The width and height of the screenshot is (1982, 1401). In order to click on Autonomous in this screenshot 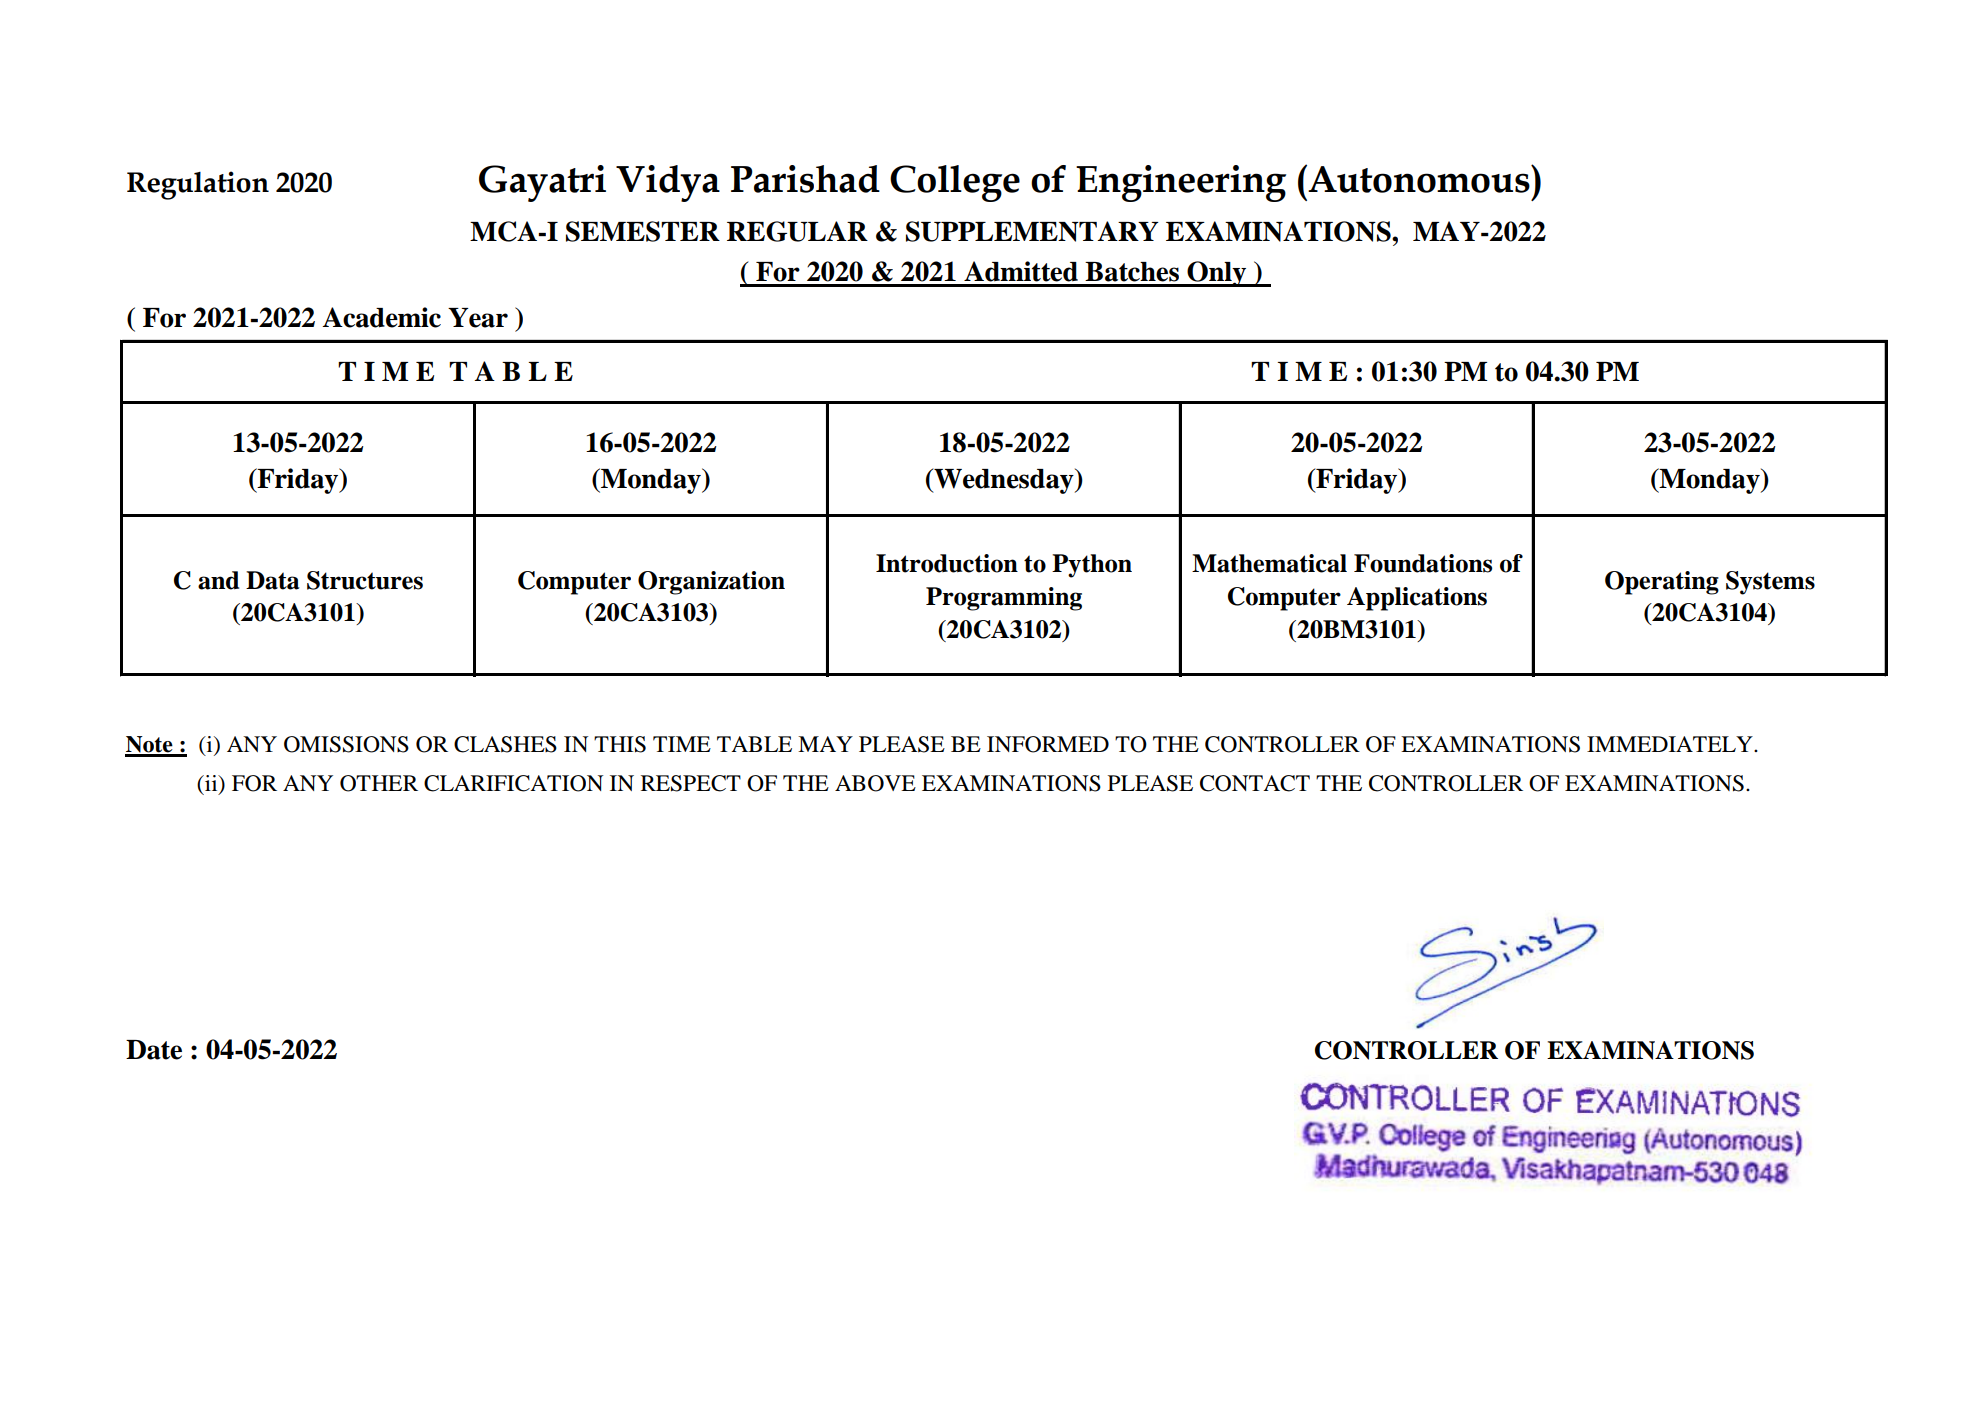, I will do `click(1420, 179)`.
